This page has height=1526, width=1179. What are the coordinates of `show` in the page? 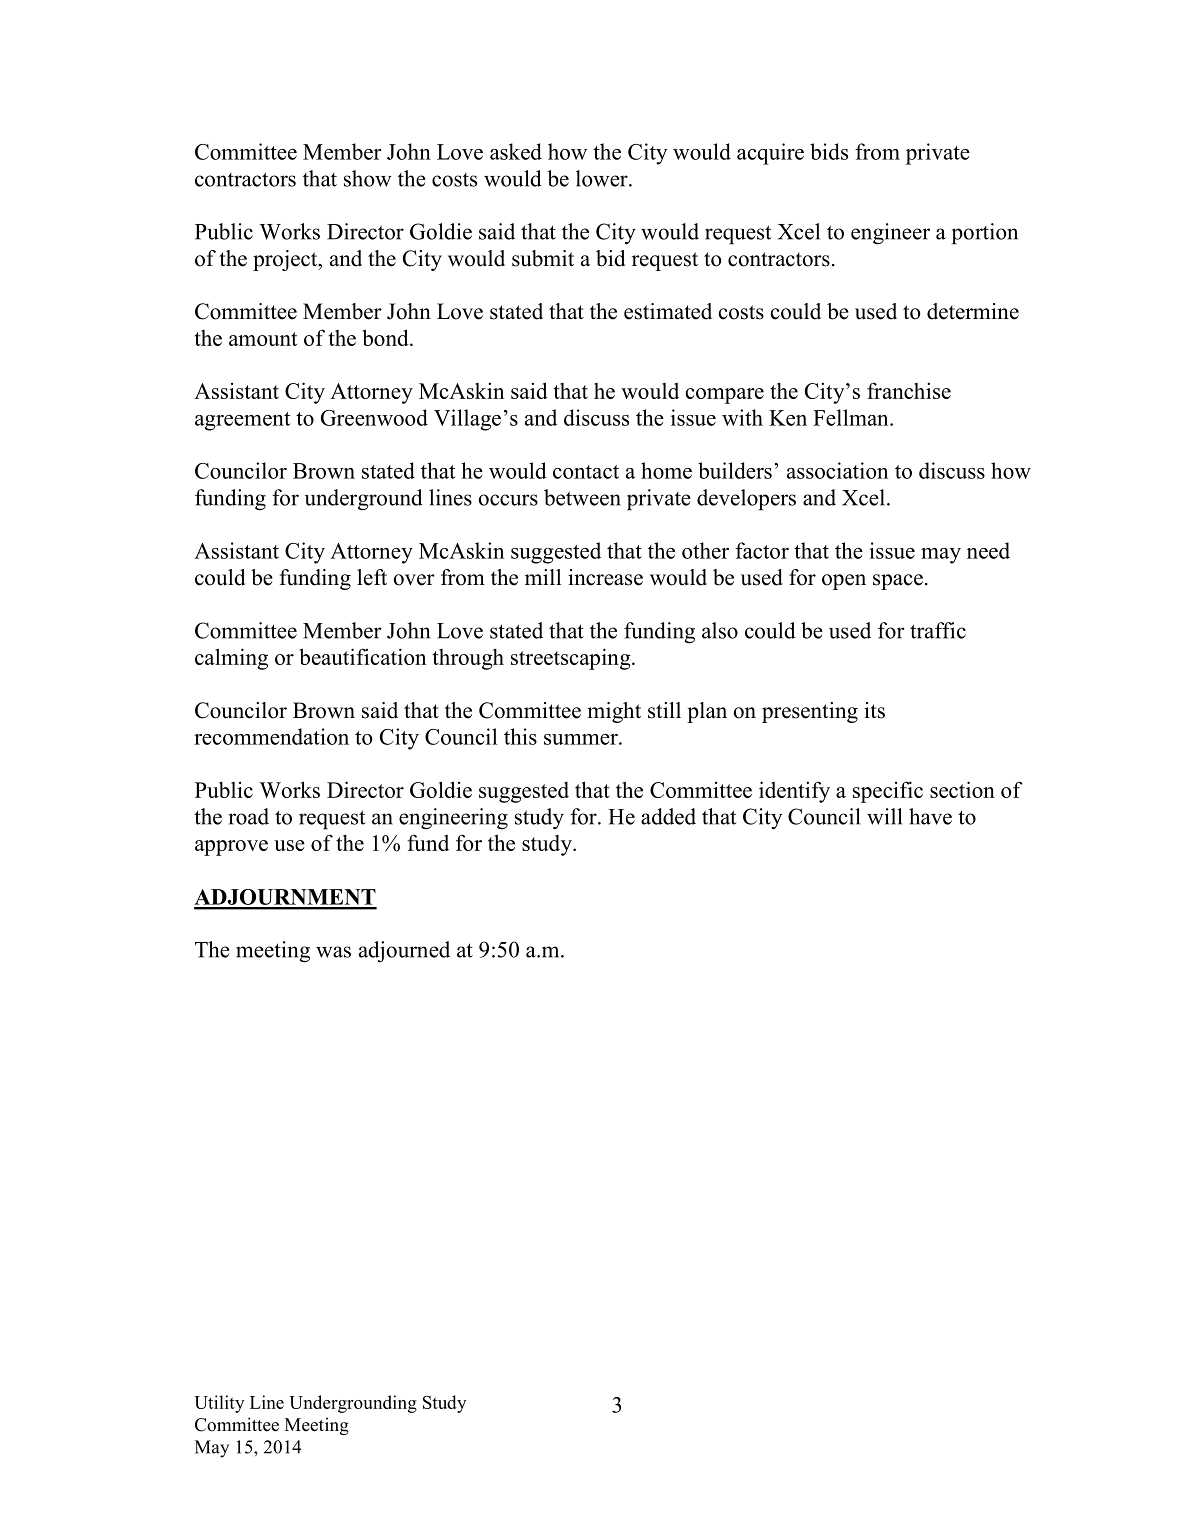 It's located at (367, 178).
